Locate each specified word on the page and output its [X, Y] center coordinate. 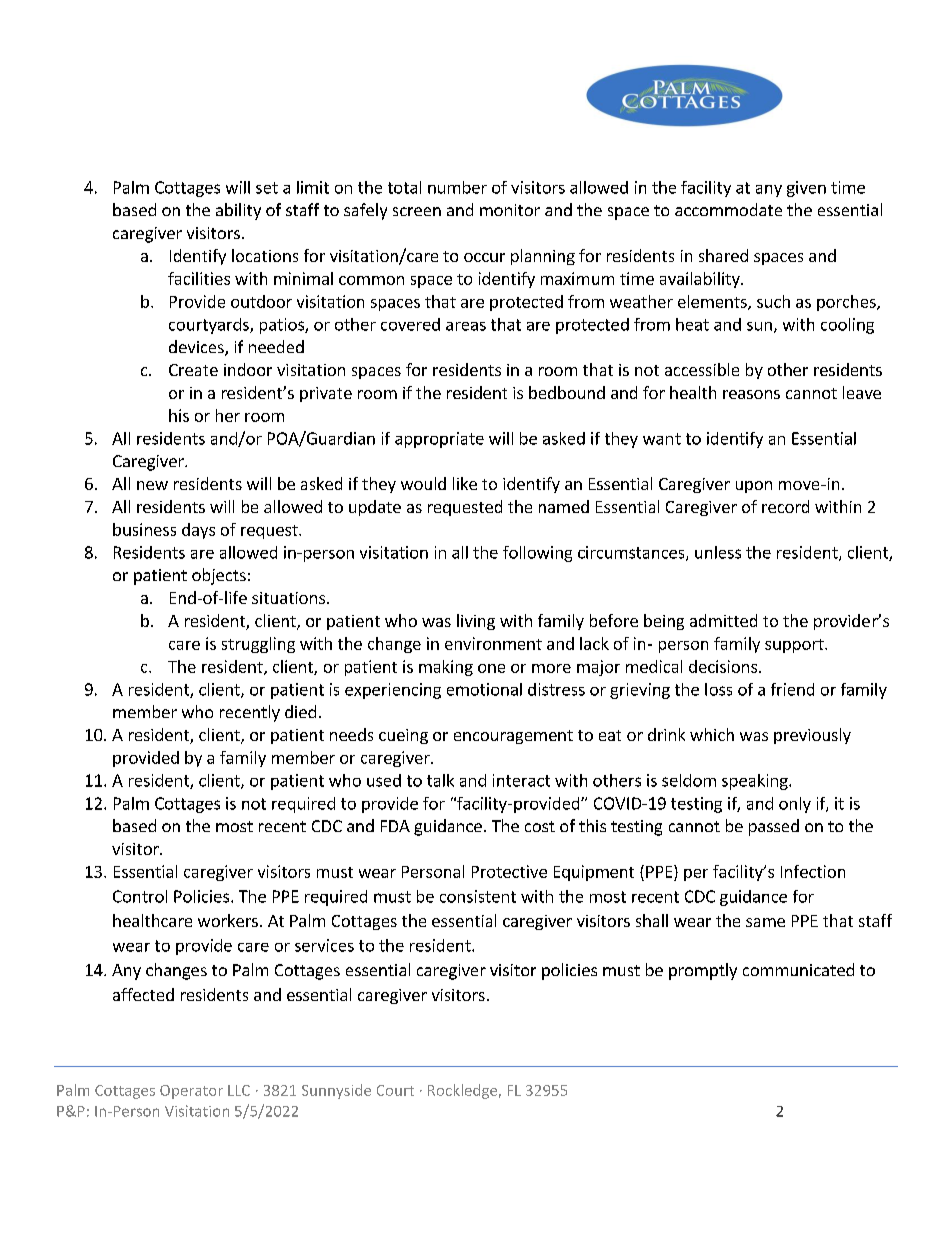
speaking [756, 782]
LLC [239, 1090]
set [267, 188]
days [198, 531]
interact [521, 780]
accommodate [728, 209]
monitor [510, 210]
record [785, 506]
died [300, 711]
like [465, 483]
